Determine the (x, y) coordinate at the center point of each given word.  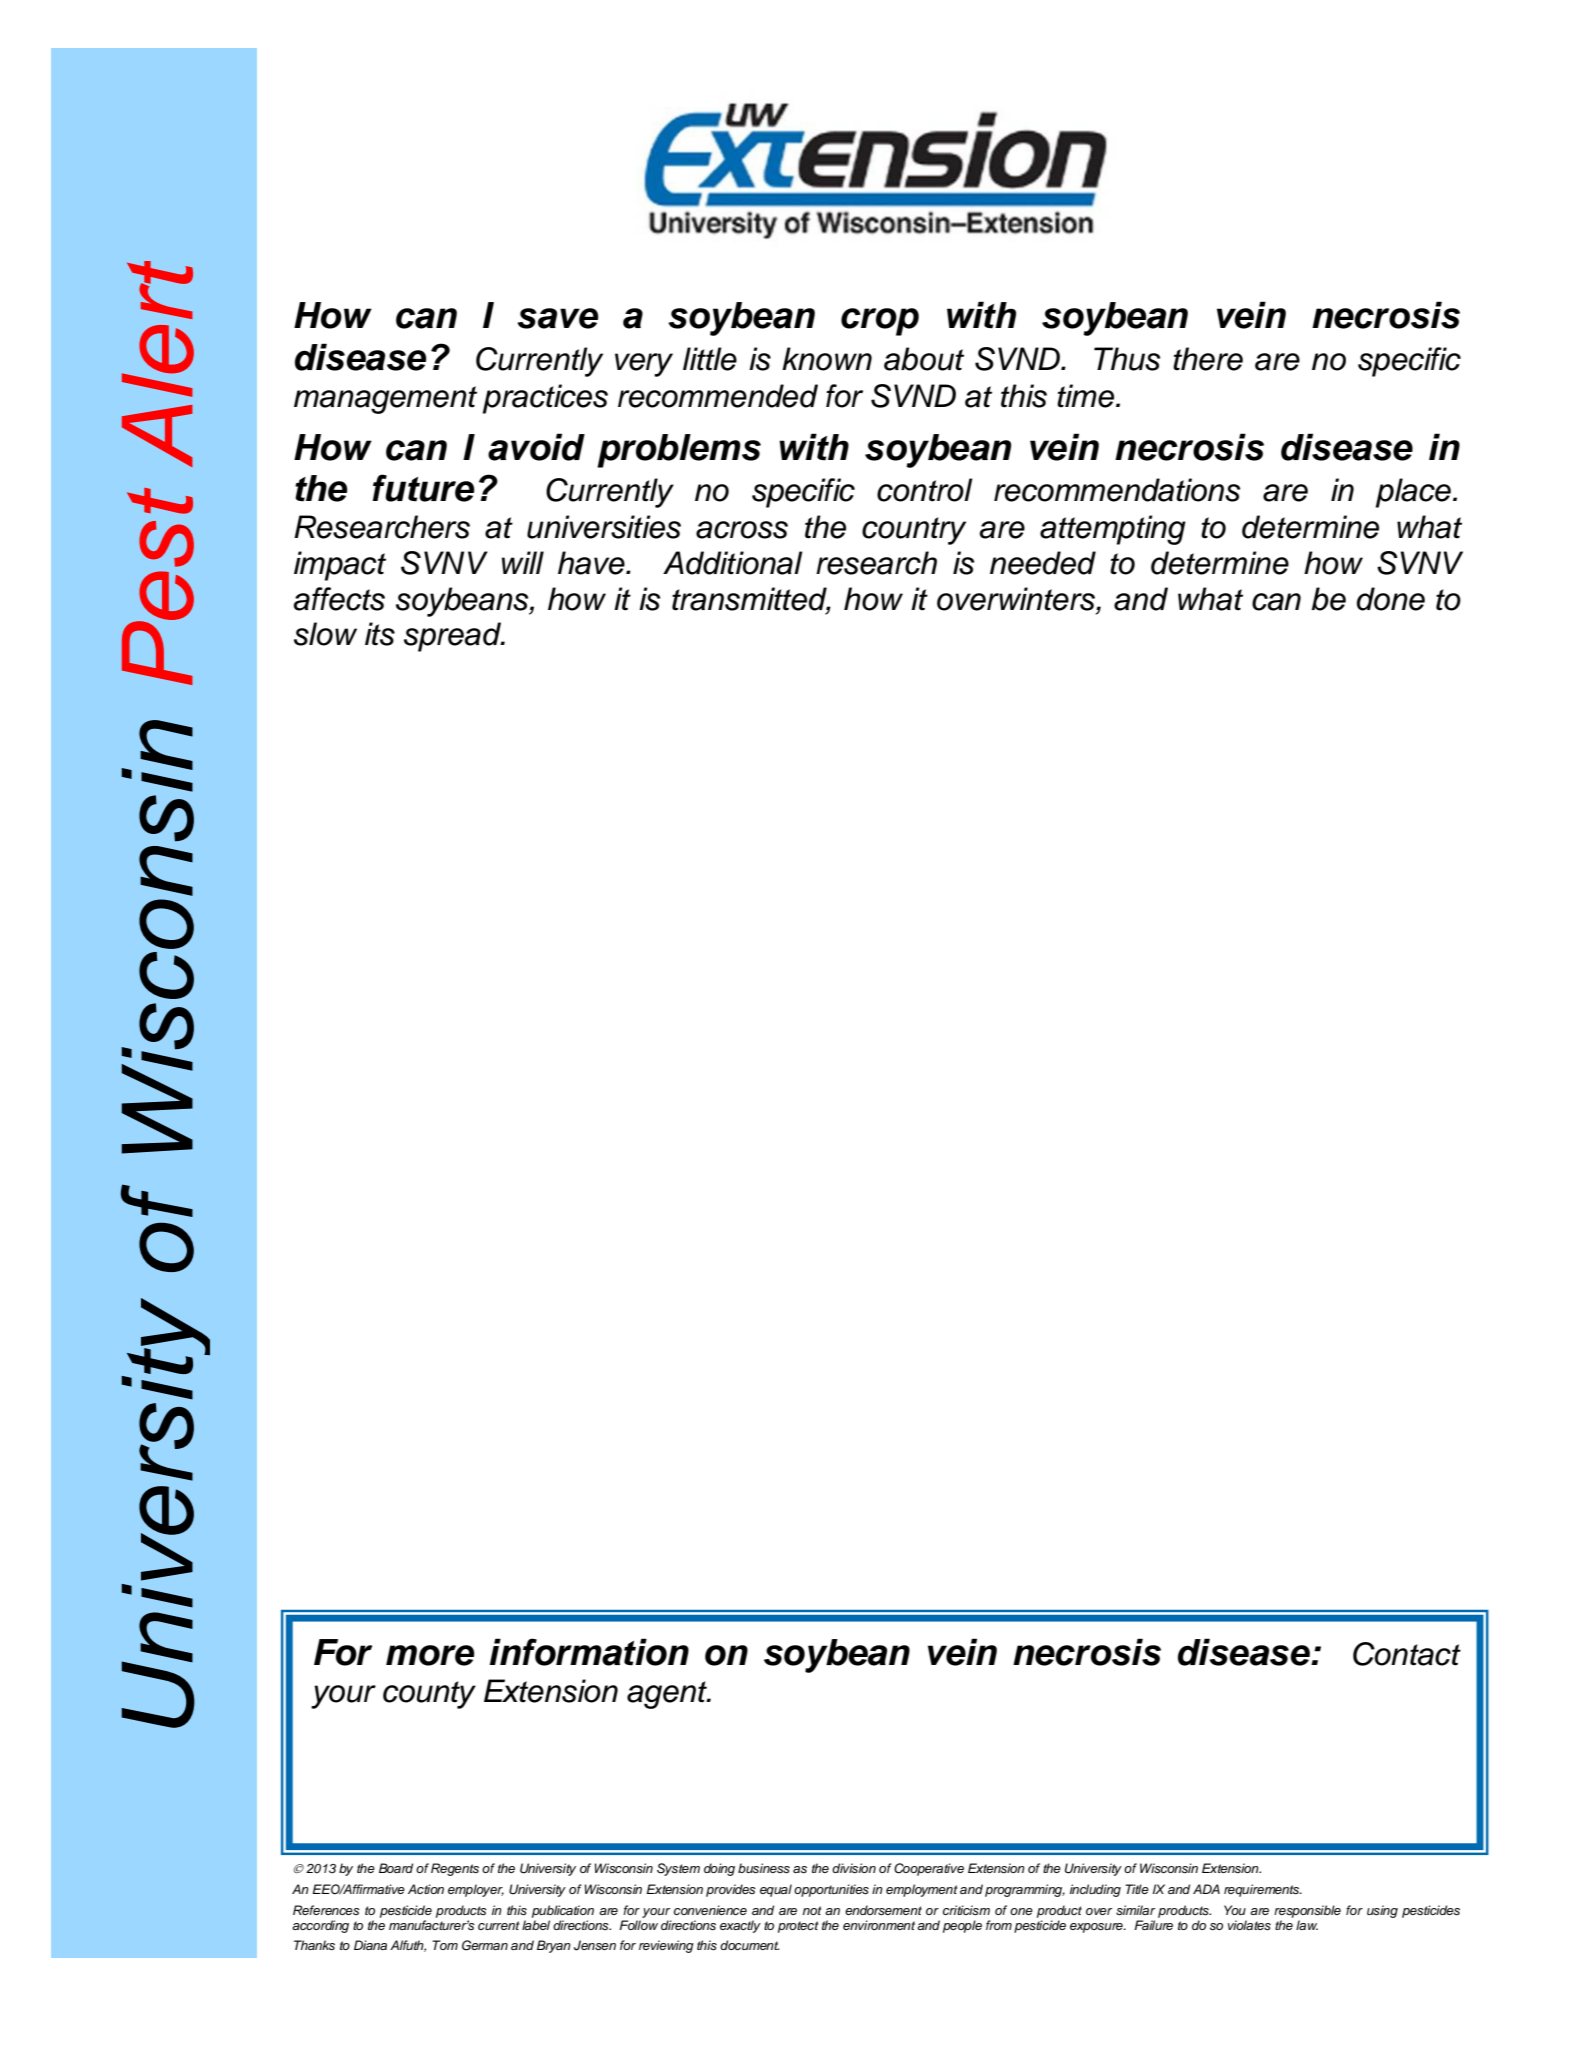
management (385, 400)
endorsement (883, 1910)
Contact (1407, 1654)
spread (454, 637)
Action (426, 1889)
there (1208, 359)
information (589, 1652)
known (827, 359)
